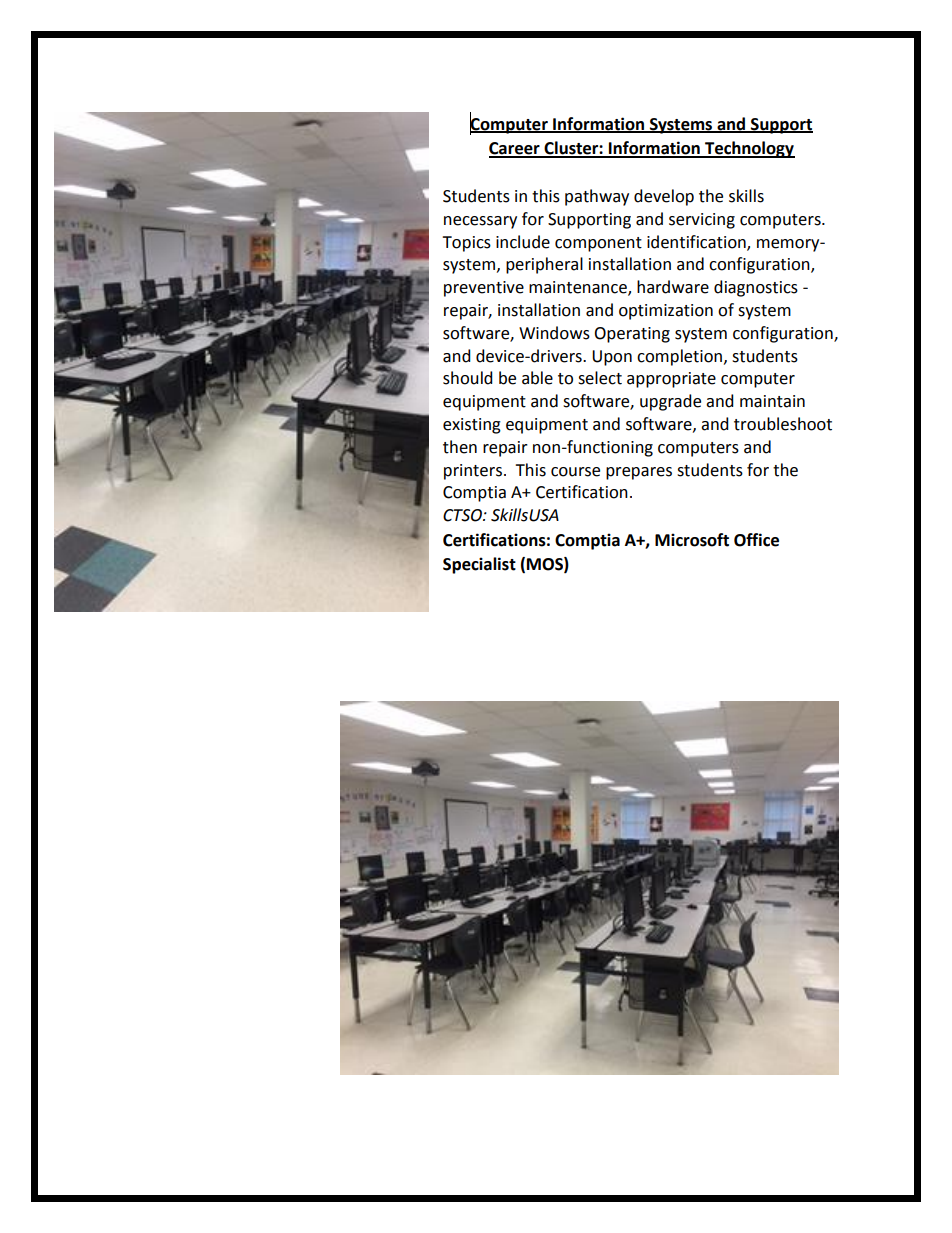 Image resolution: width=952 pixels, height=1233 pixels. What do you see at coordinates (756, 288) in the page?
I see `diagnostics` at bounding box center [756, 288].
